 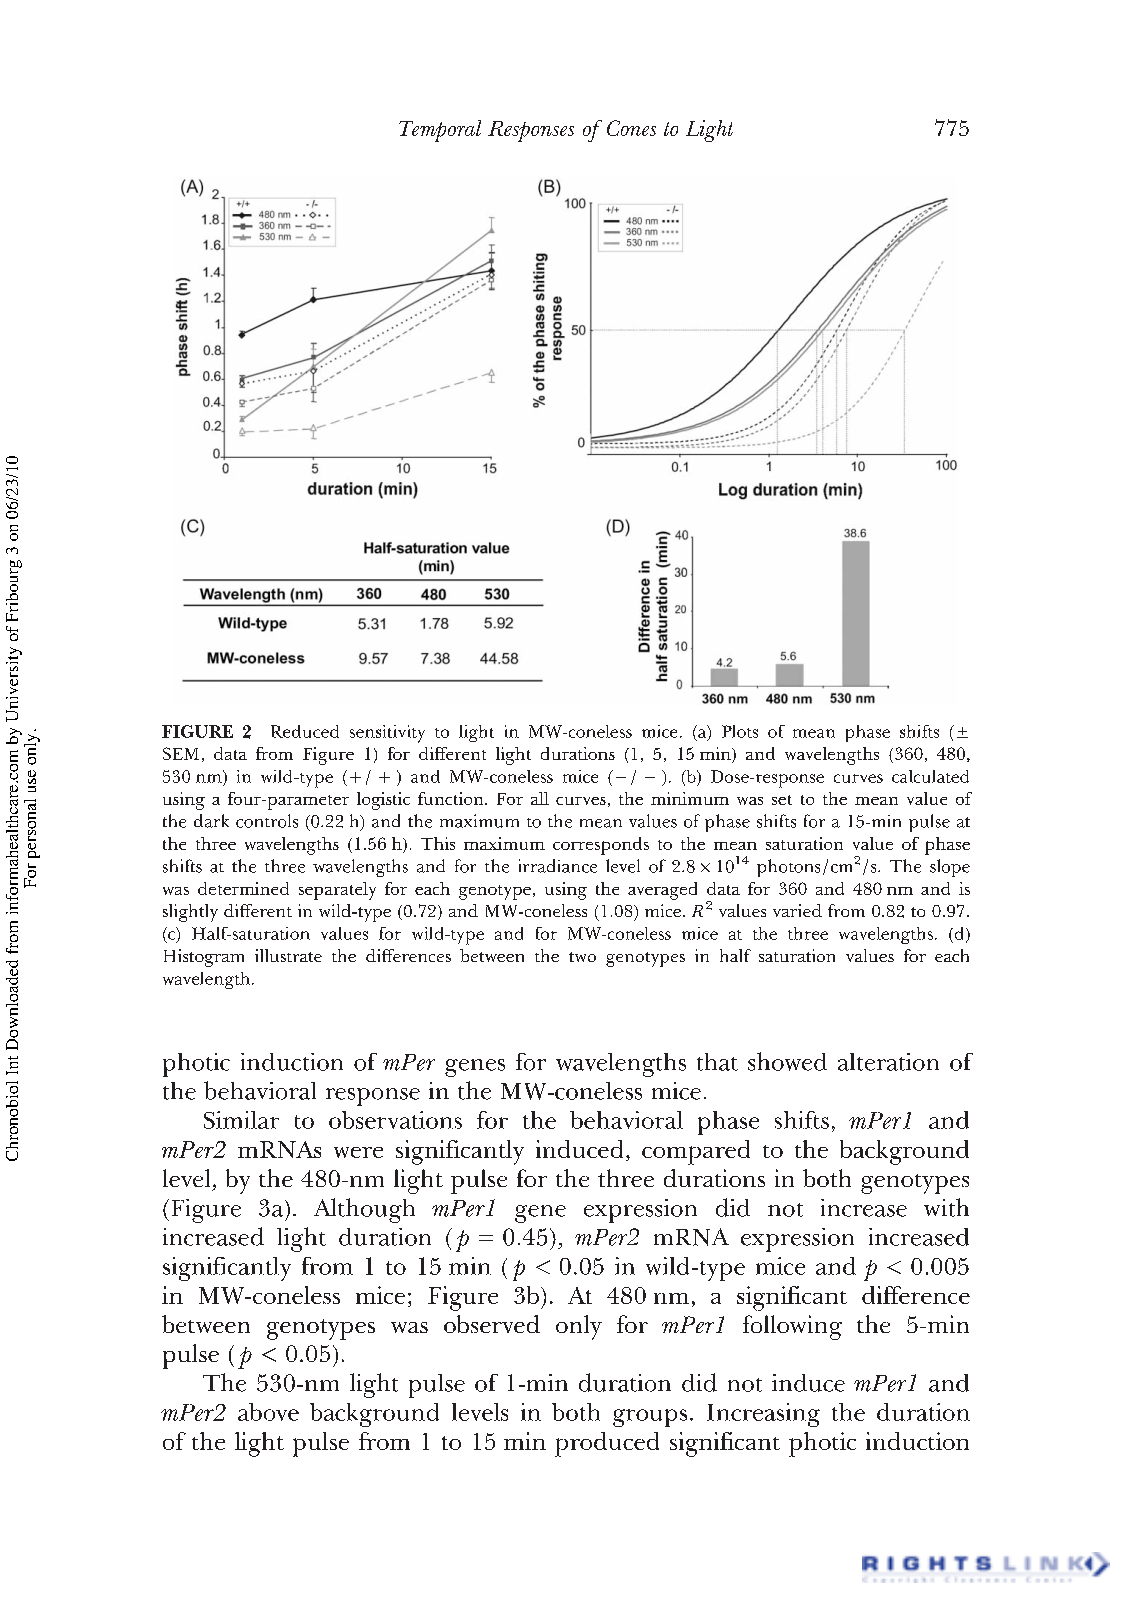 What do you see at coordinates (268, 1412) in the document?
I see `above` at bounding box center [268, 1412].
